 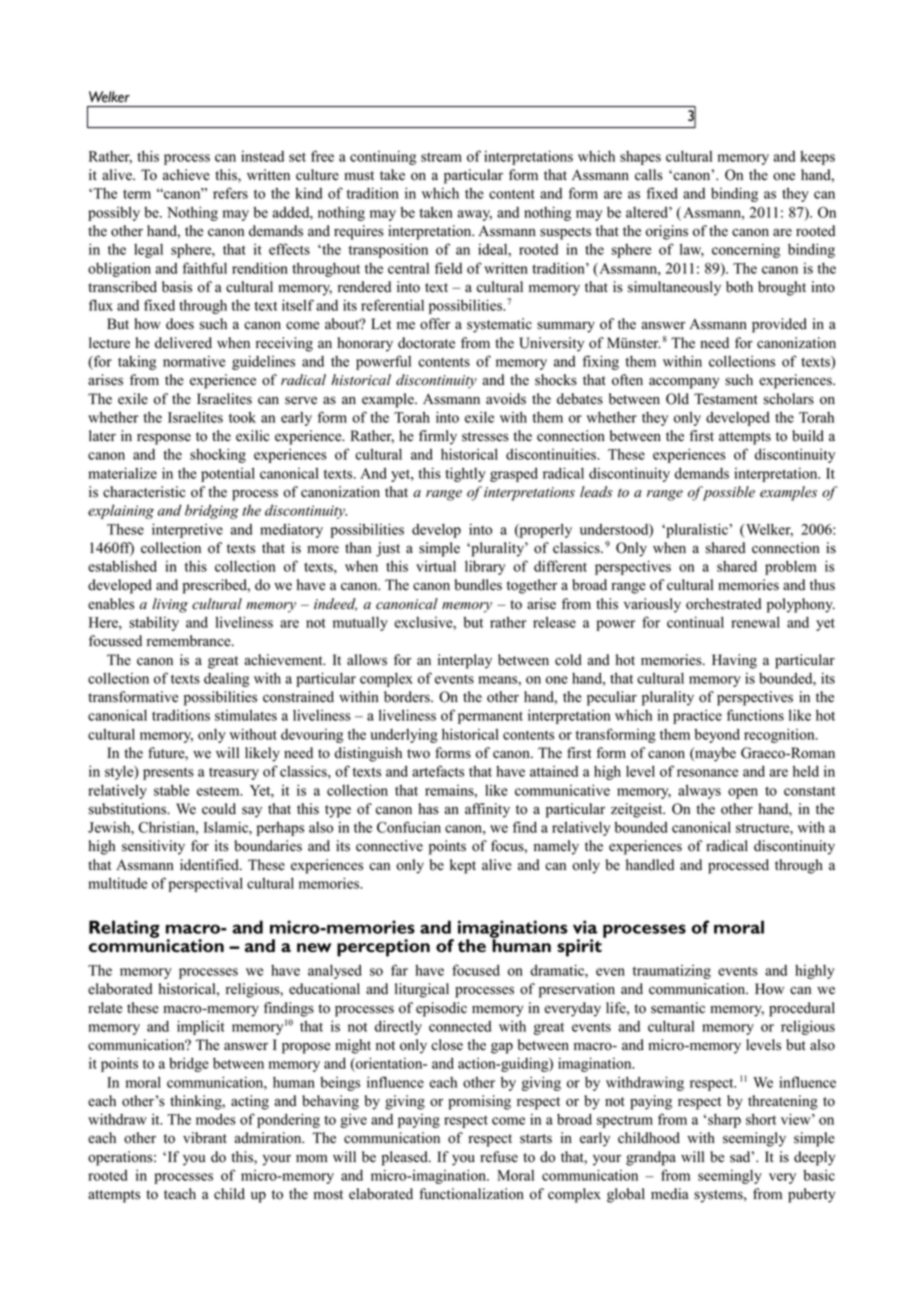 What do you see at coordinates (475, 215) in the page?
I see `away` at bounding box center [475, 215].
